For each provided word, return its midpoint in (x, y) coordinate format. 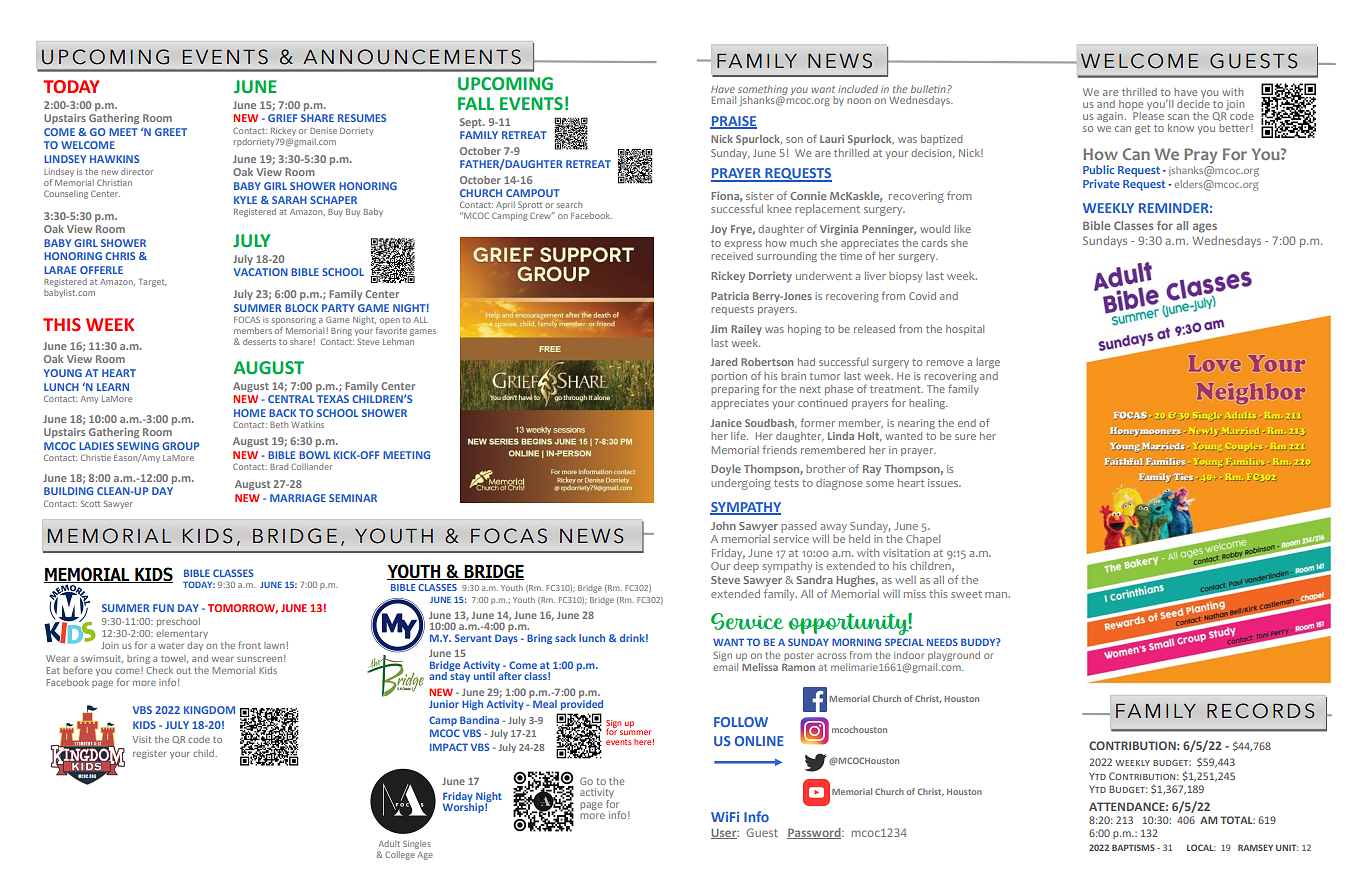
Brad (279, 466)
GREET (171, 132)
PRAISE (733, 122)
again (1111, 117)
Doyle (726, 470)
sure (965, 437)
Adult (389, 843)
